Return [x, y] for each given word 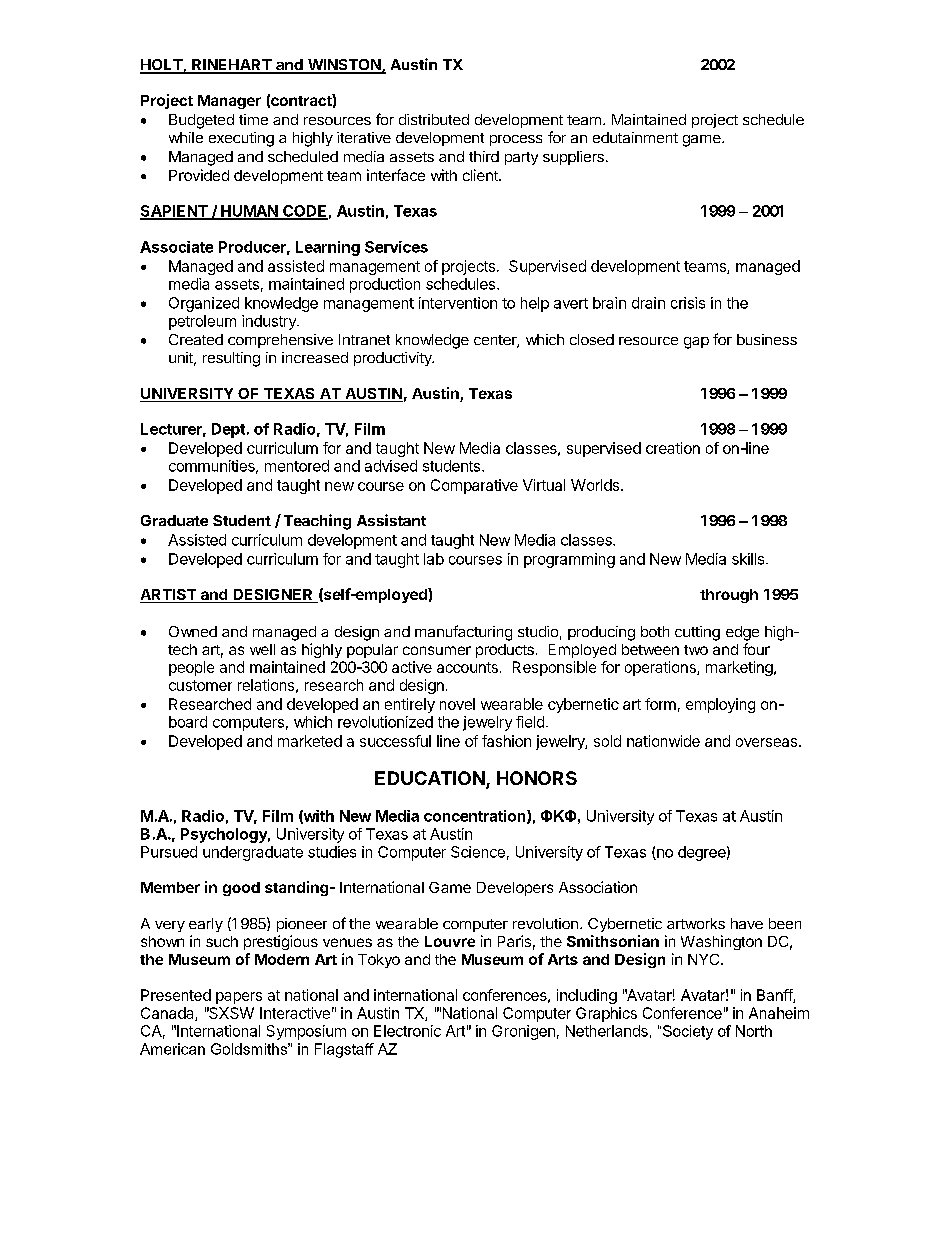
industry [270, 322]
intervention [458, 303]
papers [239, 998]
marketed [310, 741]
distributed [434, 119]
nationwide [663, 741]
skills [749, 559]
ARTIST [169, 596]
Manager [229, 102]
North [754, 1031]
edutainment [635, 137]
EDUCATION [430, 778]
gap [696, 343]
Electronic [407, 1031]
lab [434, 559]
